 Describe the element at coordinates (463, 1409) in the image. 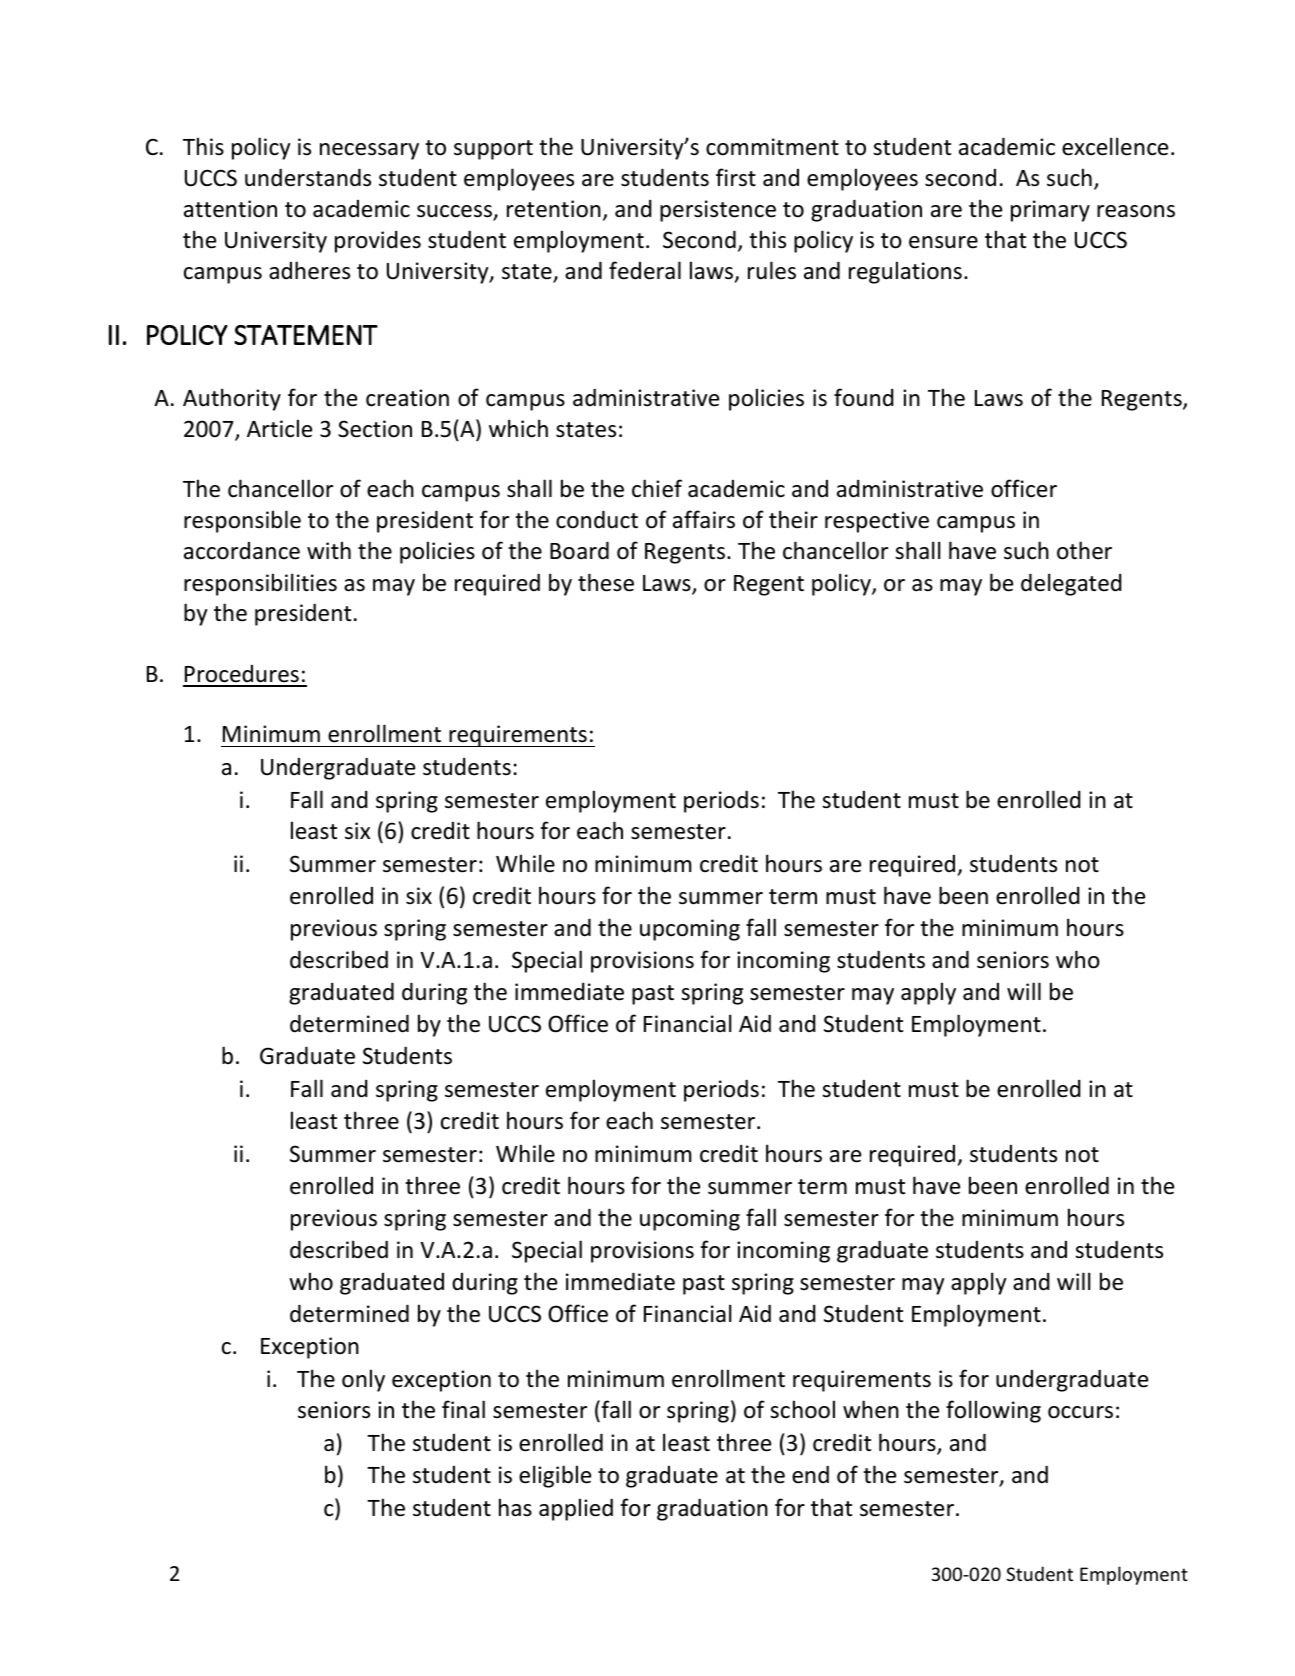

I see `final` at that location.
